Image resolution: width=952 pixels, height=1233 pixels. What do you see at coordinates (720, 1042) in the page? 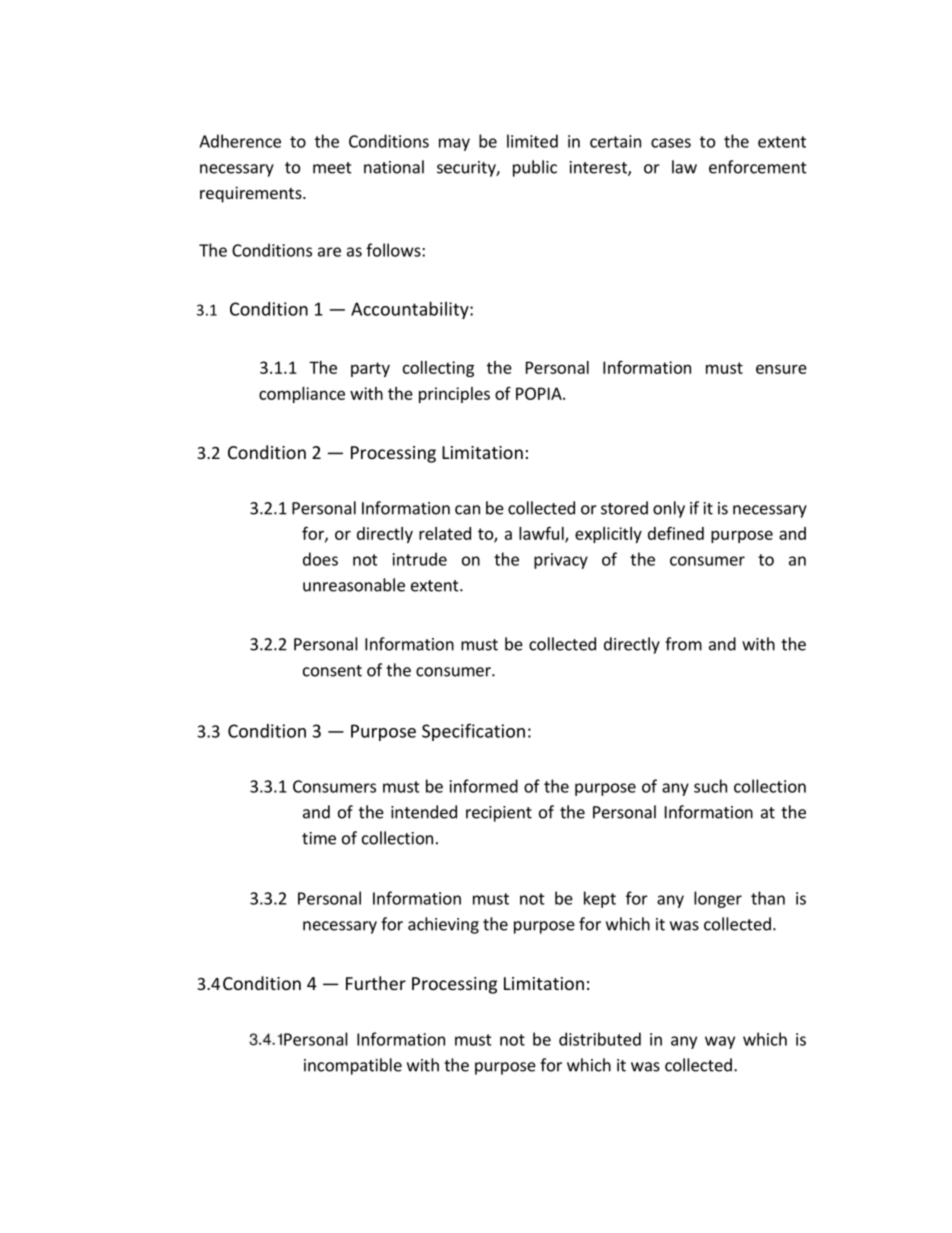
I see `way` at bounding box center [720, 1042].
